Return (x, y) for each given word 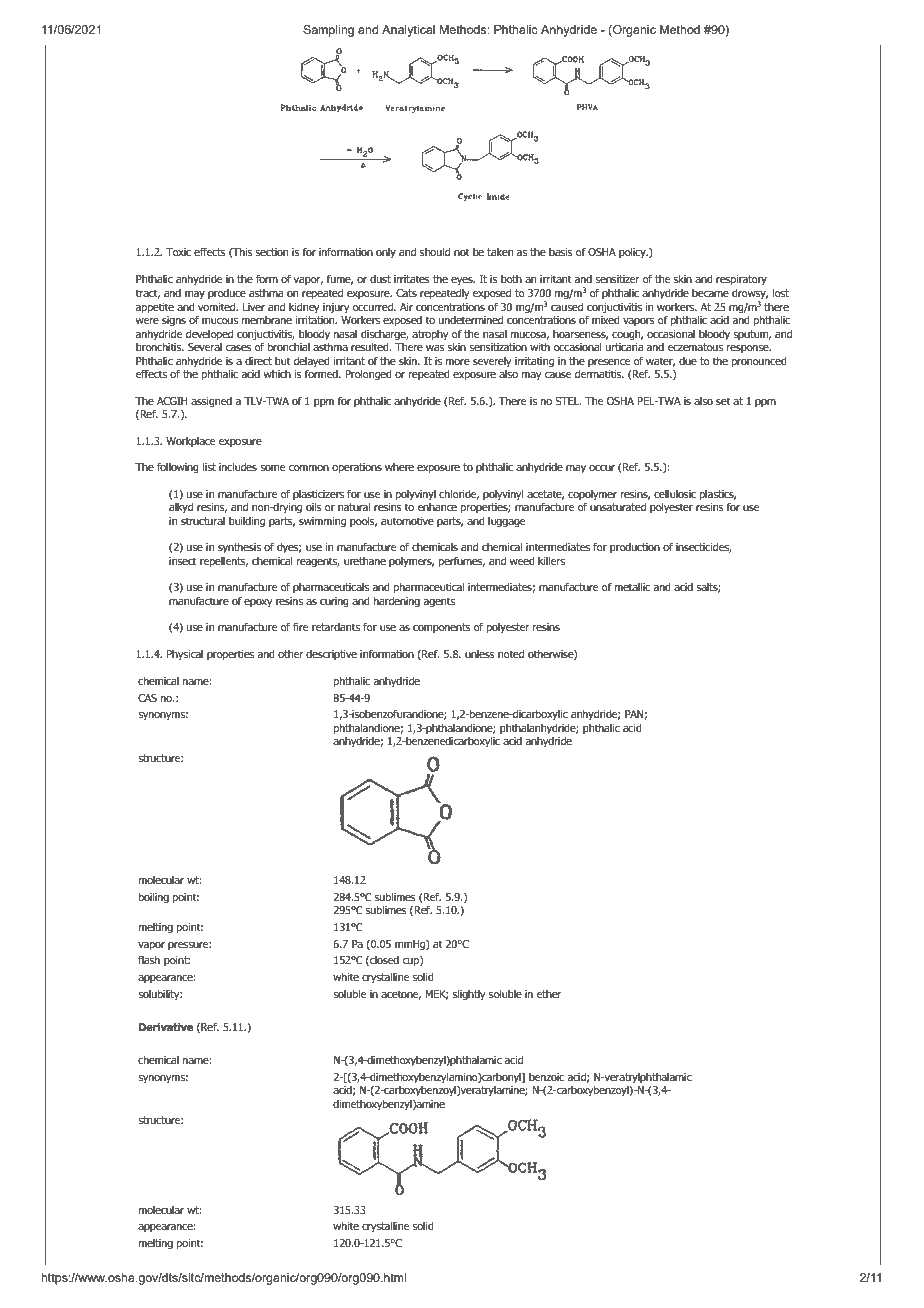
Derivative (166, 1026)
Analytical (408, 31)
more (458, 362)
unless (480, 654)
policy (633, 253)
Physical (185, 655)
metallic (632, 587)
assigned (211, 402)
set (723, 401)
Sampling (328, 31)
